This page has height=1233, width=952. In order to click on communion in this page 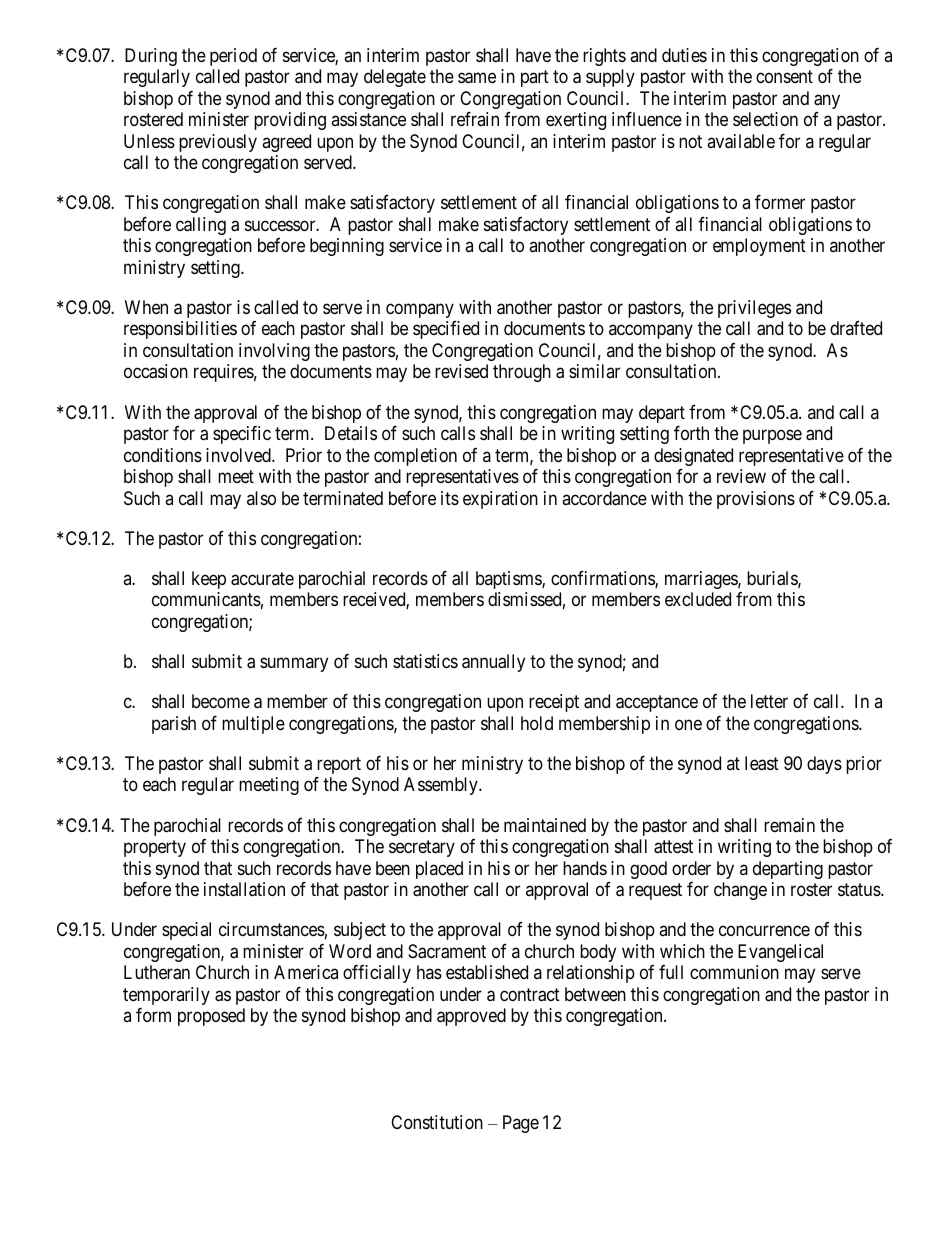, I will do `click(734, 972)`.
